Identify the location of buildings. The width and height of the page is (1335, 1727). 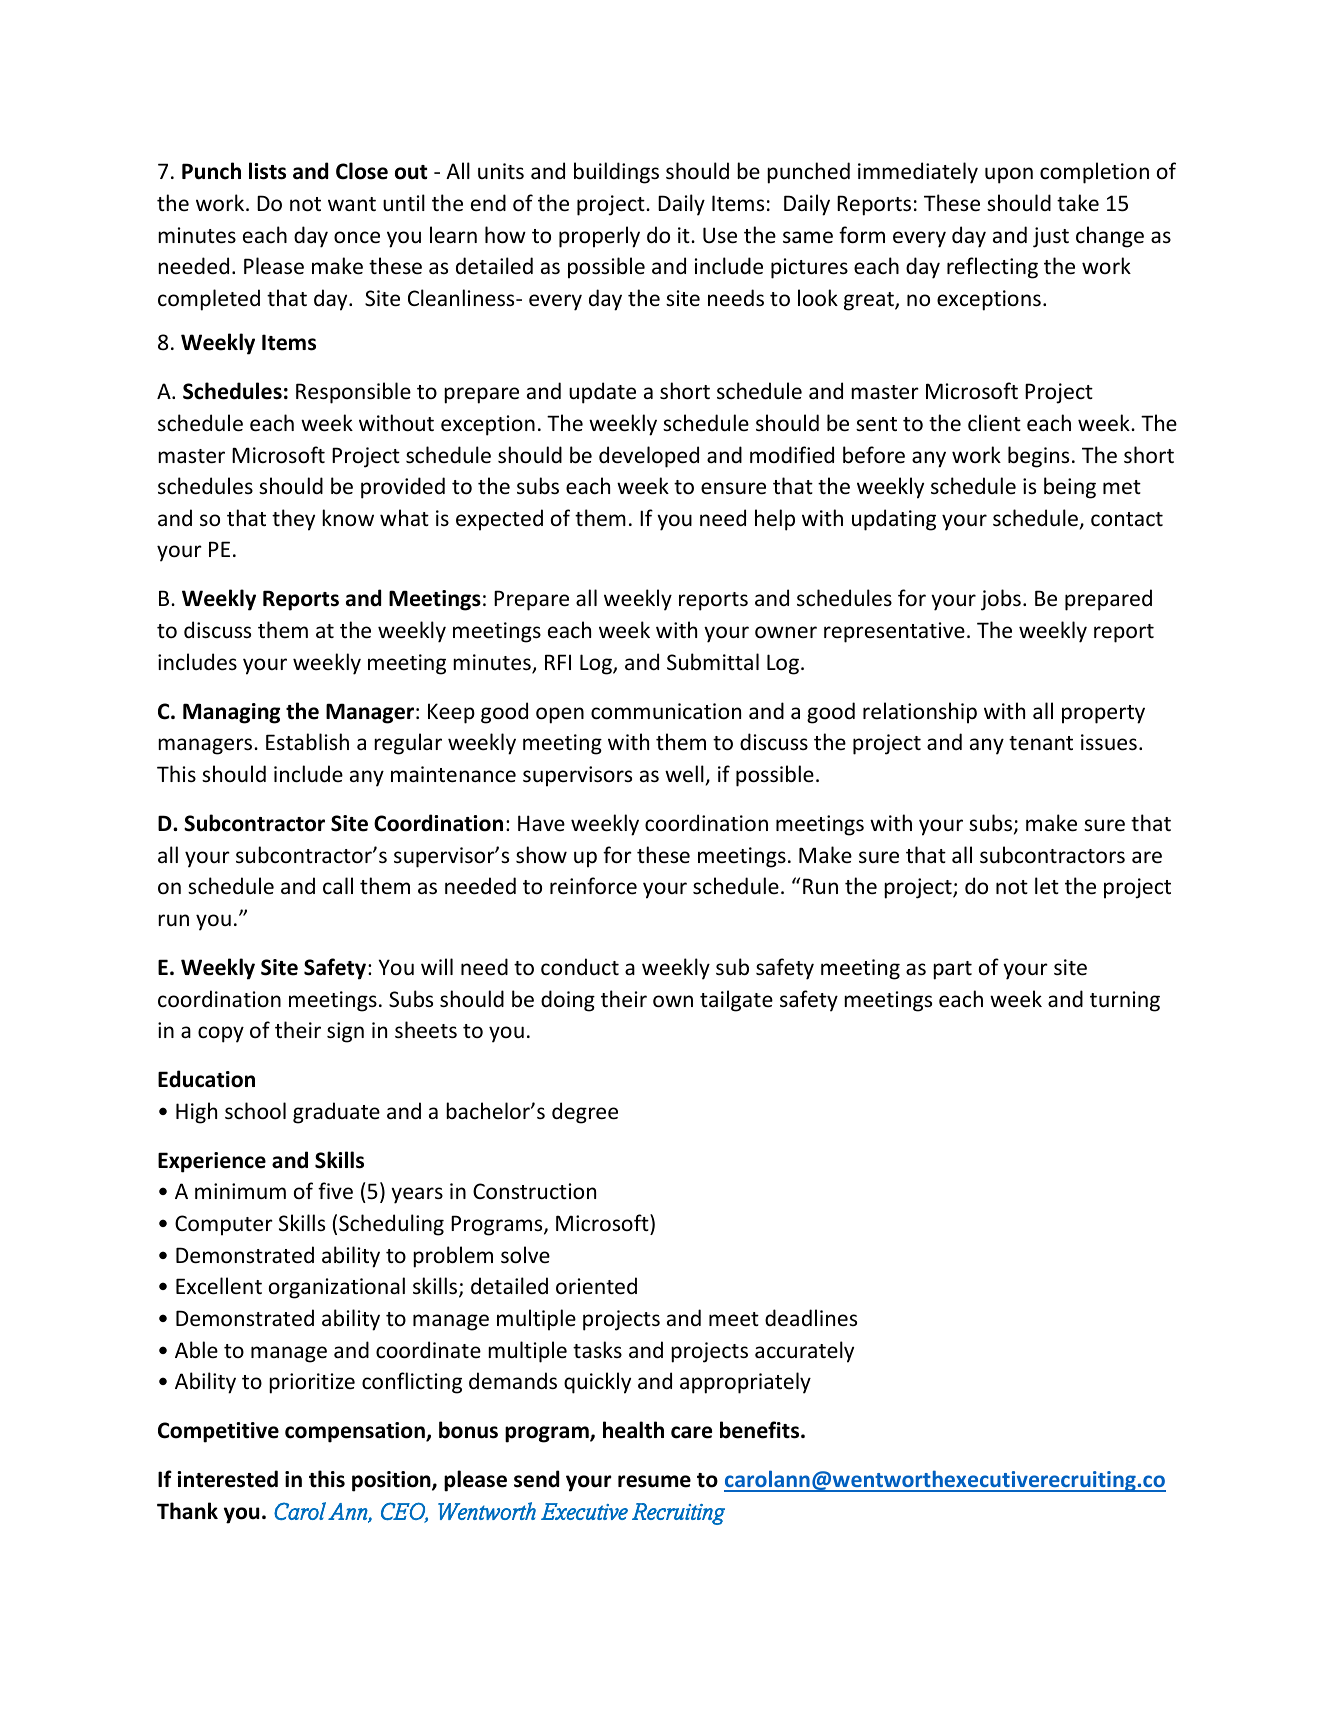
(616, 173).
